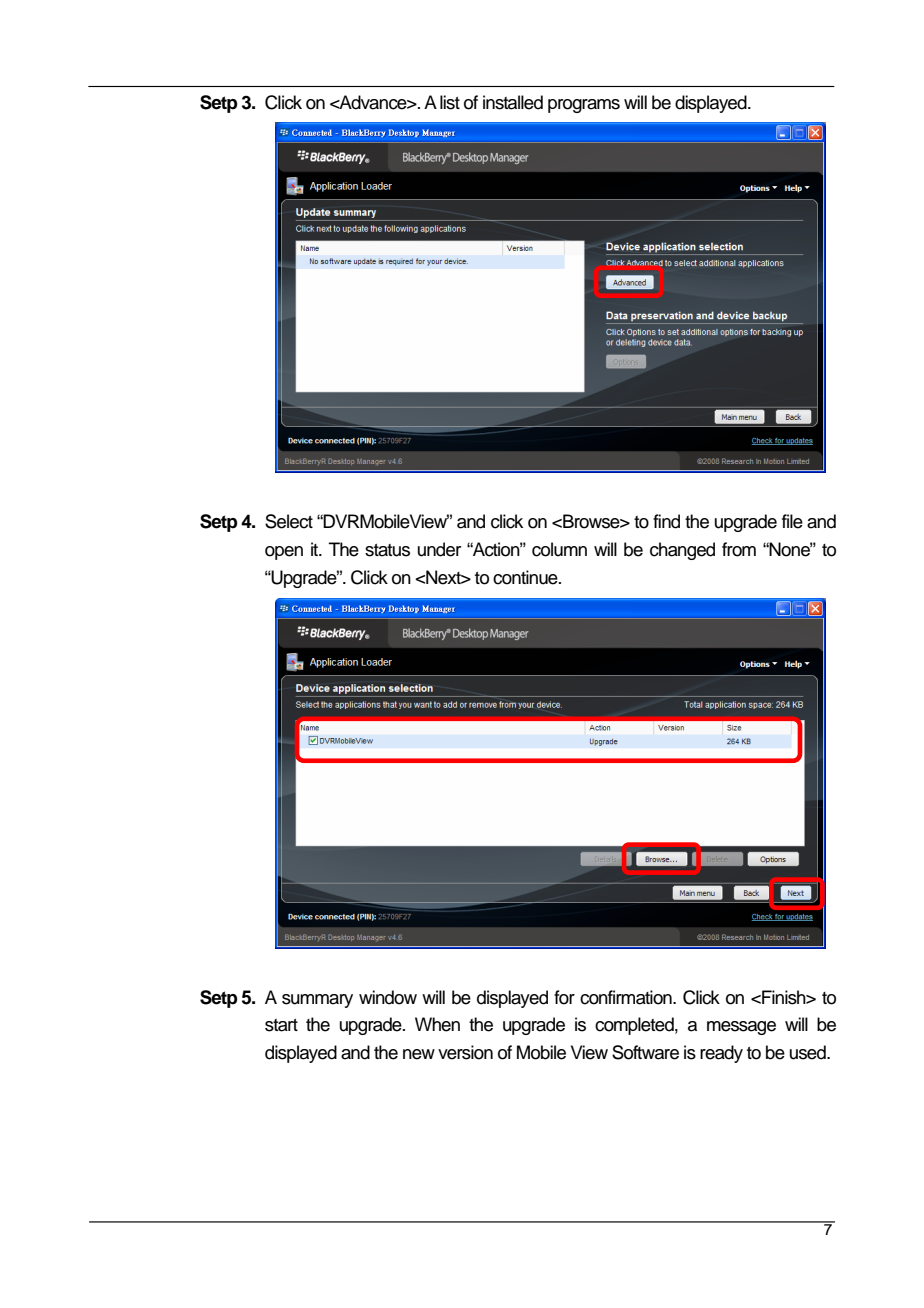 This page has height=1308, width=924. Describe the element at coordinates (739, 549) in the page. I see `from` at that location.
